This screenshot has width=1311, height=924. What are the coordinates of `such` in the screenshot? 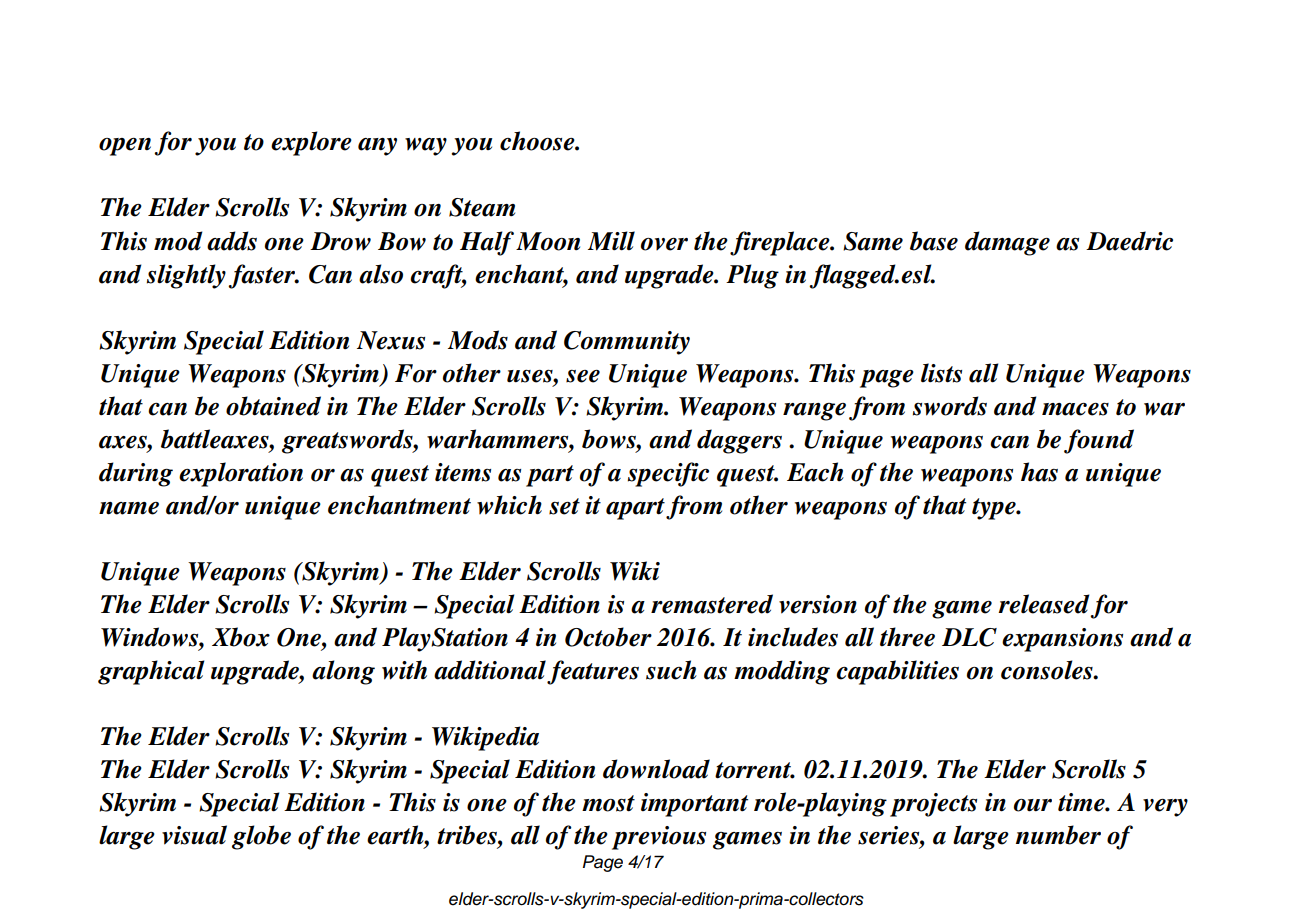 It's located at (671, 670).
